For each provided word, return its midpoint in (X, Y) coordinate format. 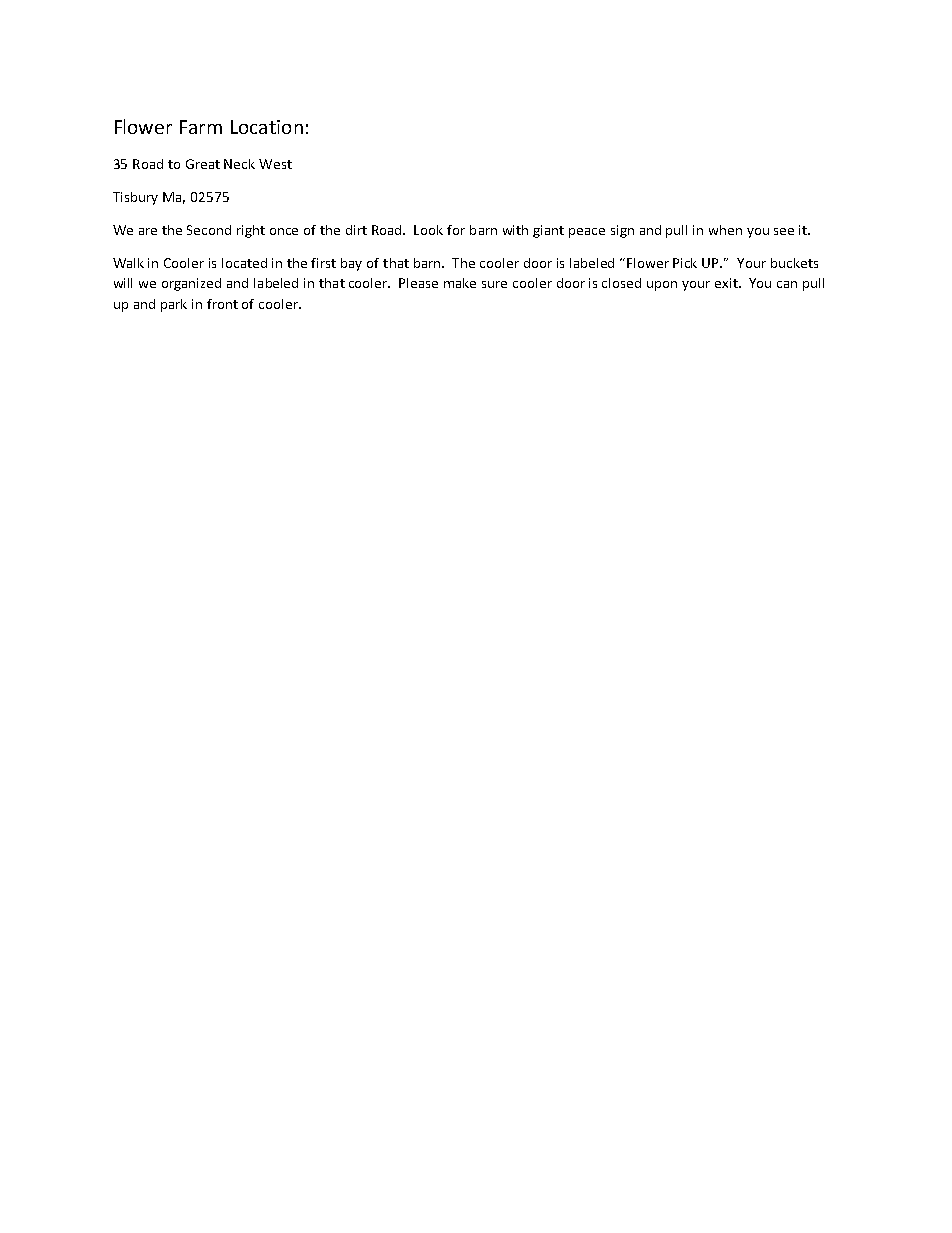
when (725, 230)
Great (203, 164)
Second (209, 230)
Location (267, 127)
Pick (685, 263)
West (275, 164)
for (456, 230)
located (244, 263)
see (784, 231)
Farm (201, 127)
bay (351, 264)
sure (494, 284)
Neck (239, 164)
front (222, 304)
